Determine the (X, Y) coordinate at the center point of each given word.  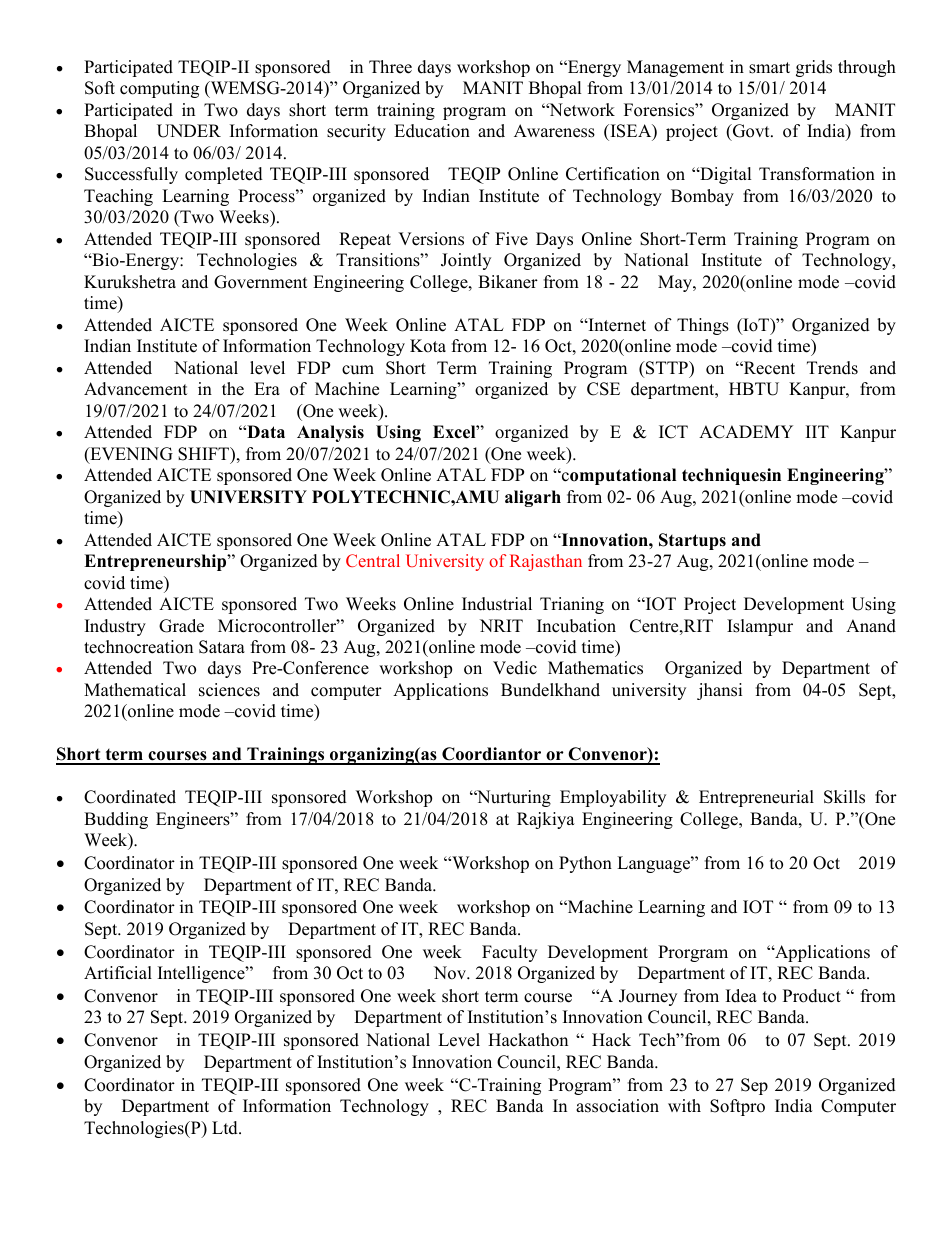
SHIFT (205, 455)
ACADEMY (746, 432)
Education (432, 131)
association (617, 1106)
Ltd (226, 1128)
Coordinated (130, 797)
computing (159, 89)
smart (769, 68)
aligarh (533, 498)
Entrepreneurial (756, 798)
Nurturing (513, 798)
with (684, 1105)
